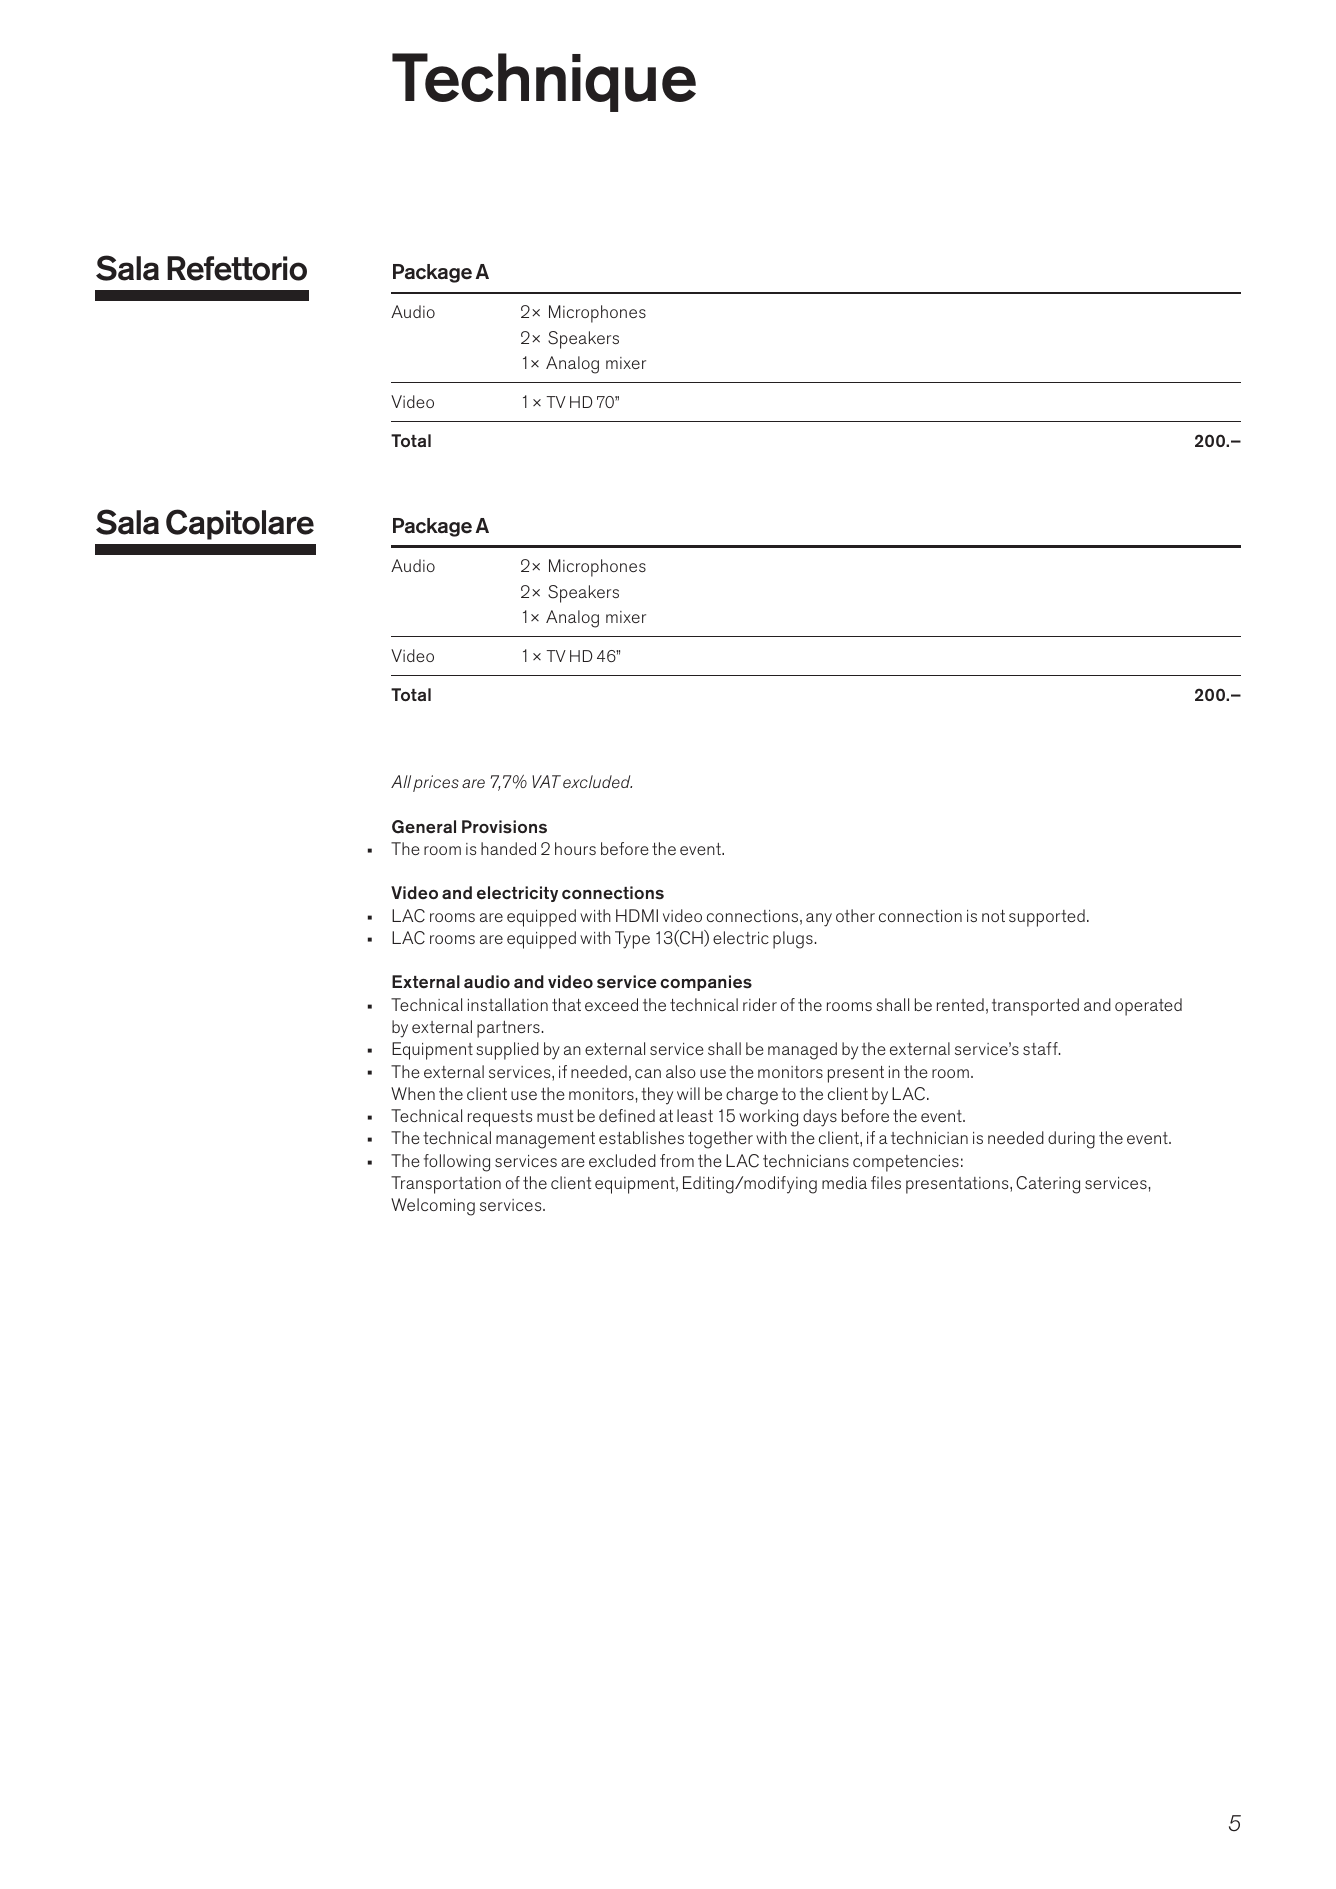  What do you see at coordinates (819, 920) in the image?
I see `any` at bounding box center [819, 920].
